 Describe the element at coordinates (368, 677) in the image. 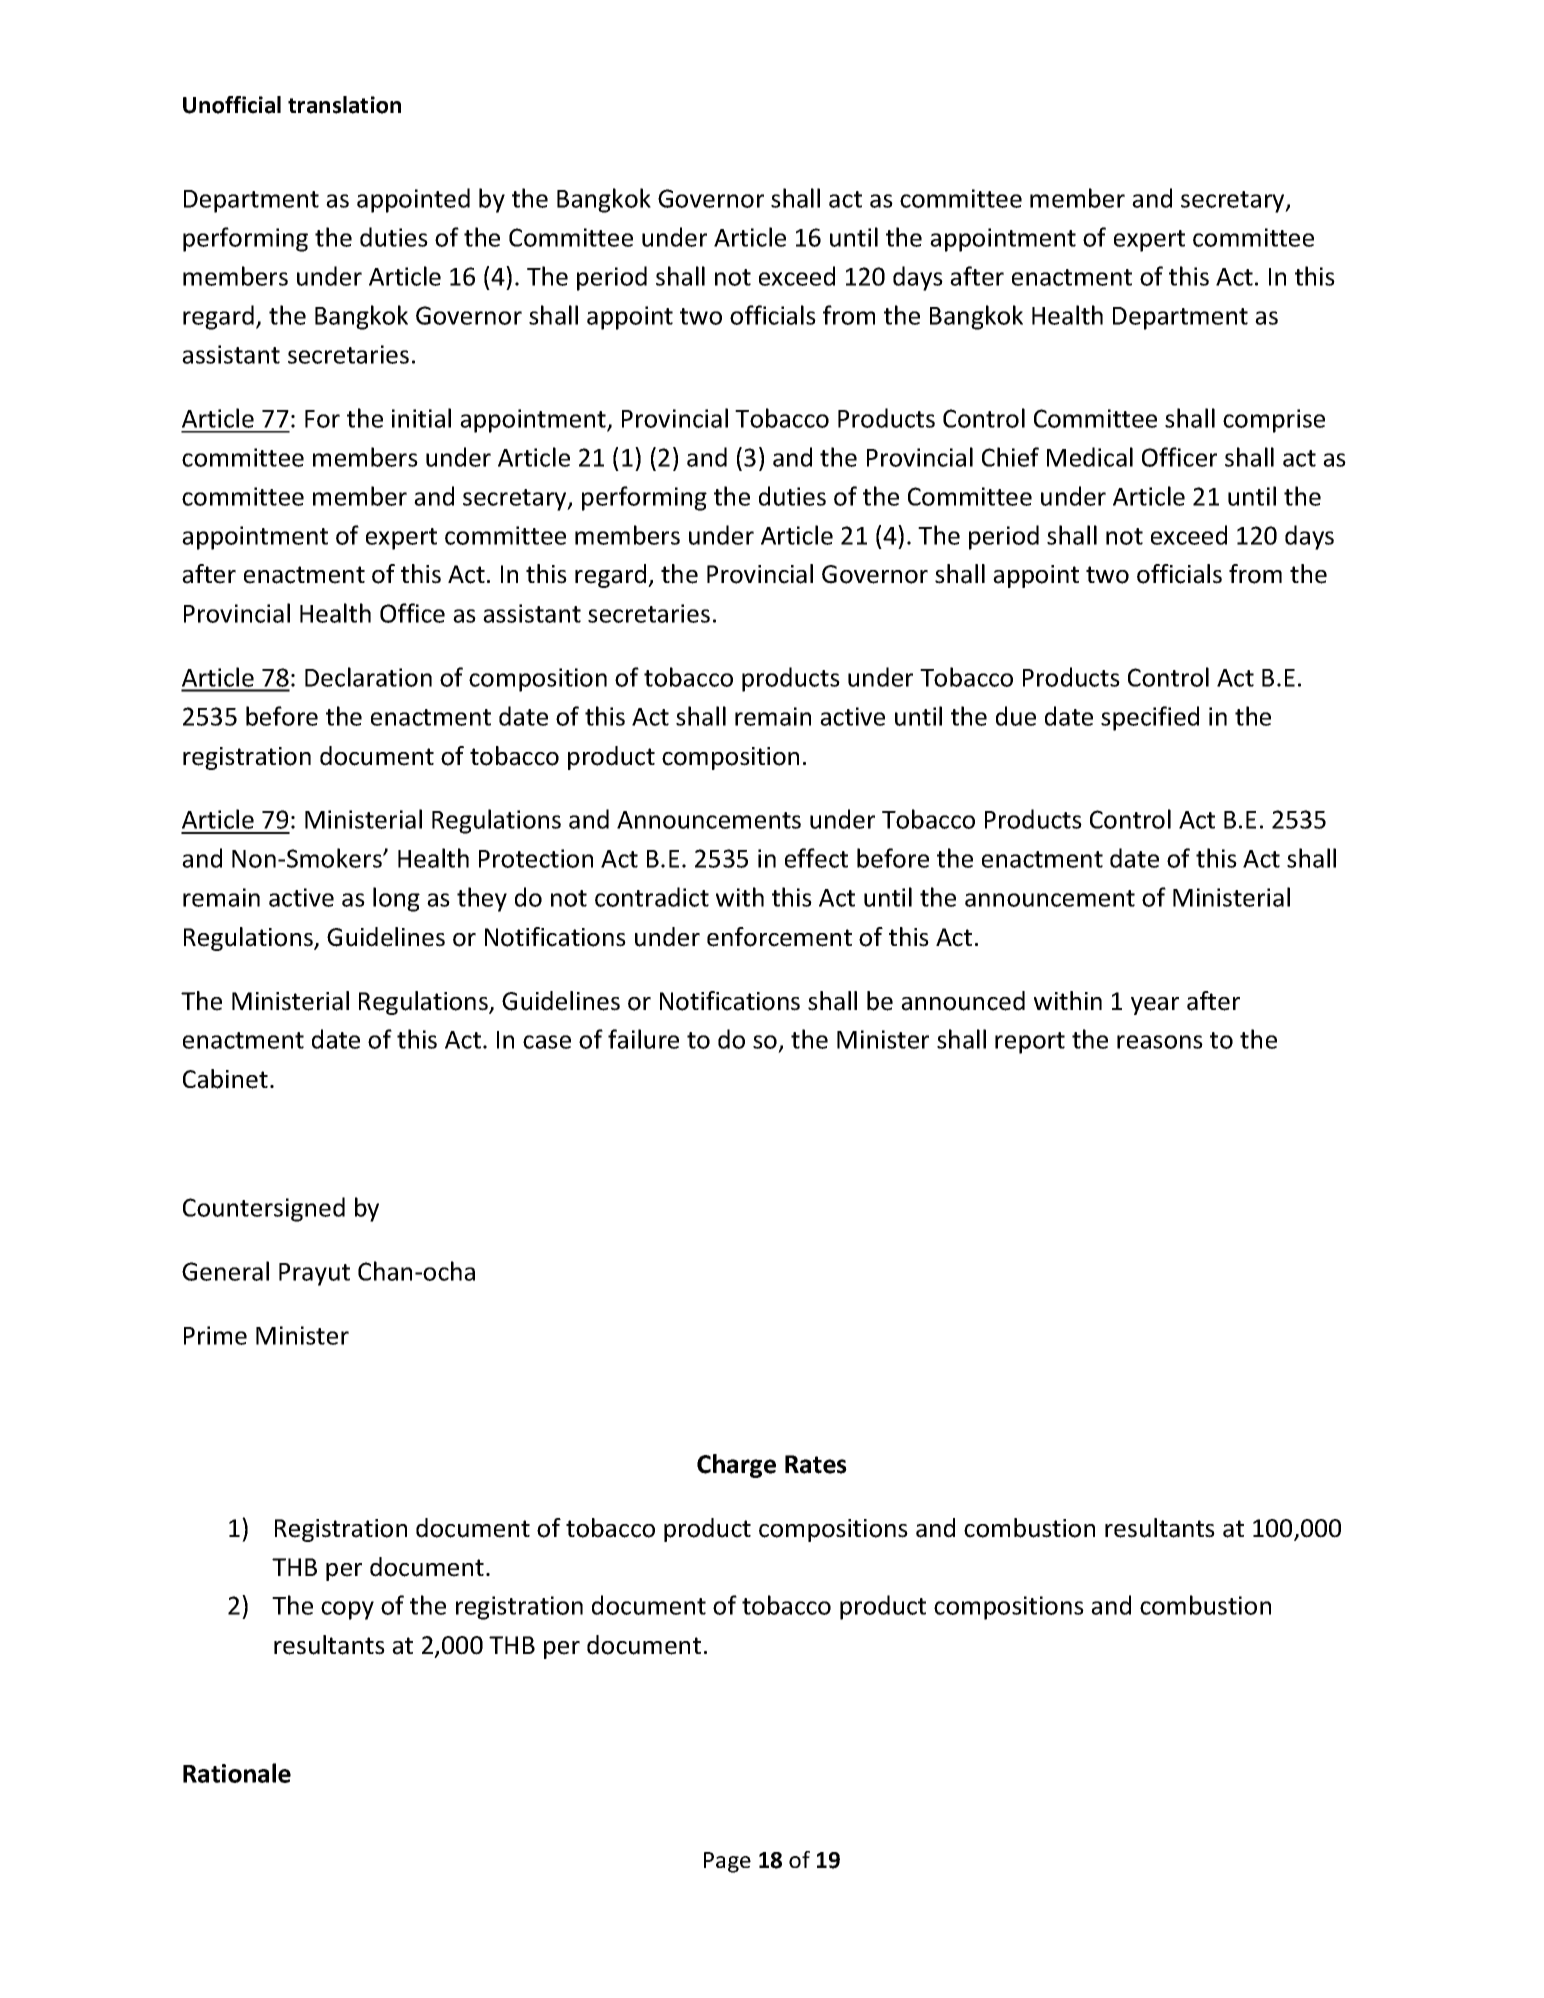

I see `Declaration` at that location.
